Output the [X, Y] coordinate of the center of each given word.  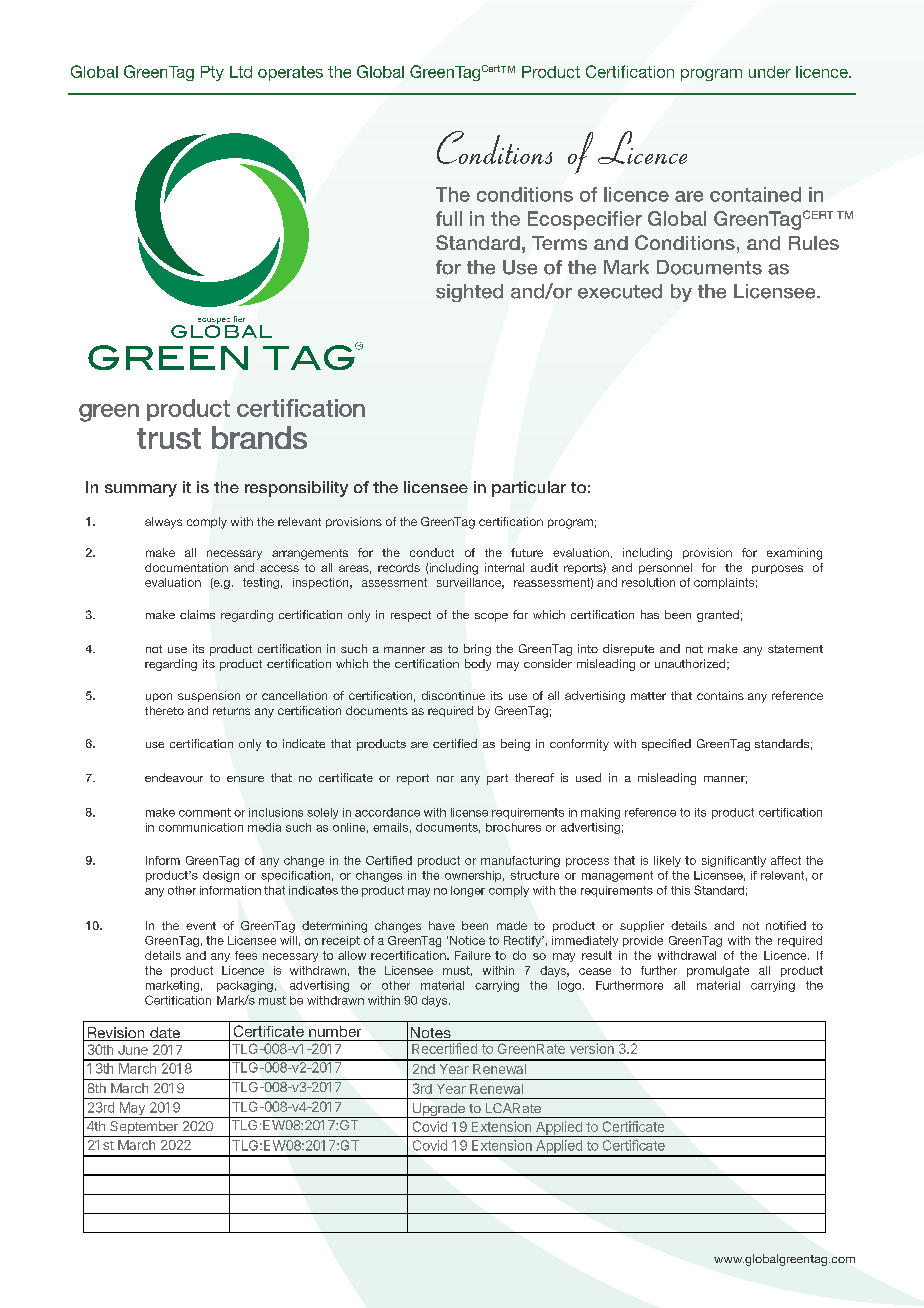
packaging [245, 986]
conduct [432, 552]
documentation [186, 567]
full [449, 218]
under [770, 72]
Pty [212, 73]
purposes [777, 569]
